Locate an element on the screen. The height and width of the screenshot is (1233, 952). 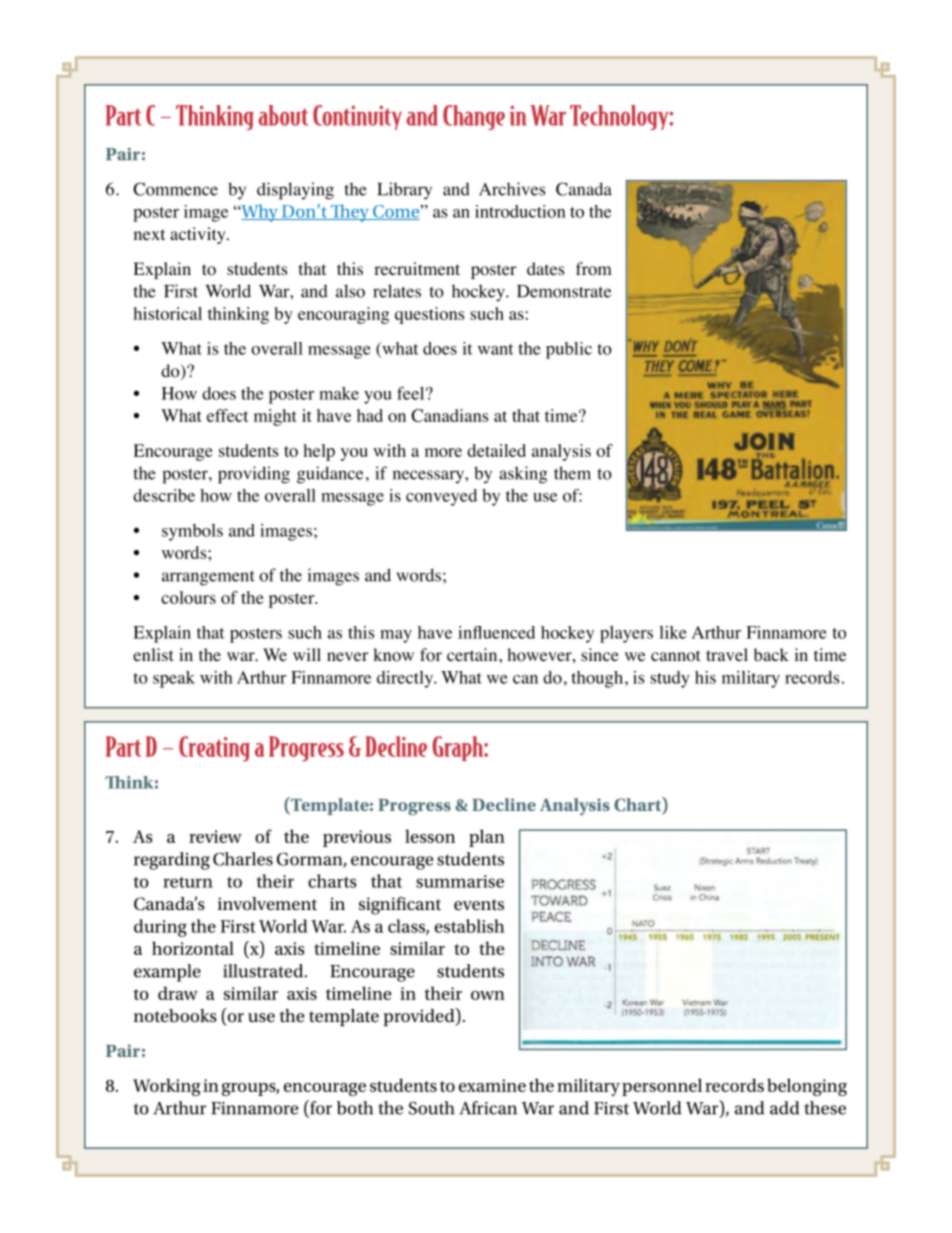
examine is located at coordinates (492, 1085).
